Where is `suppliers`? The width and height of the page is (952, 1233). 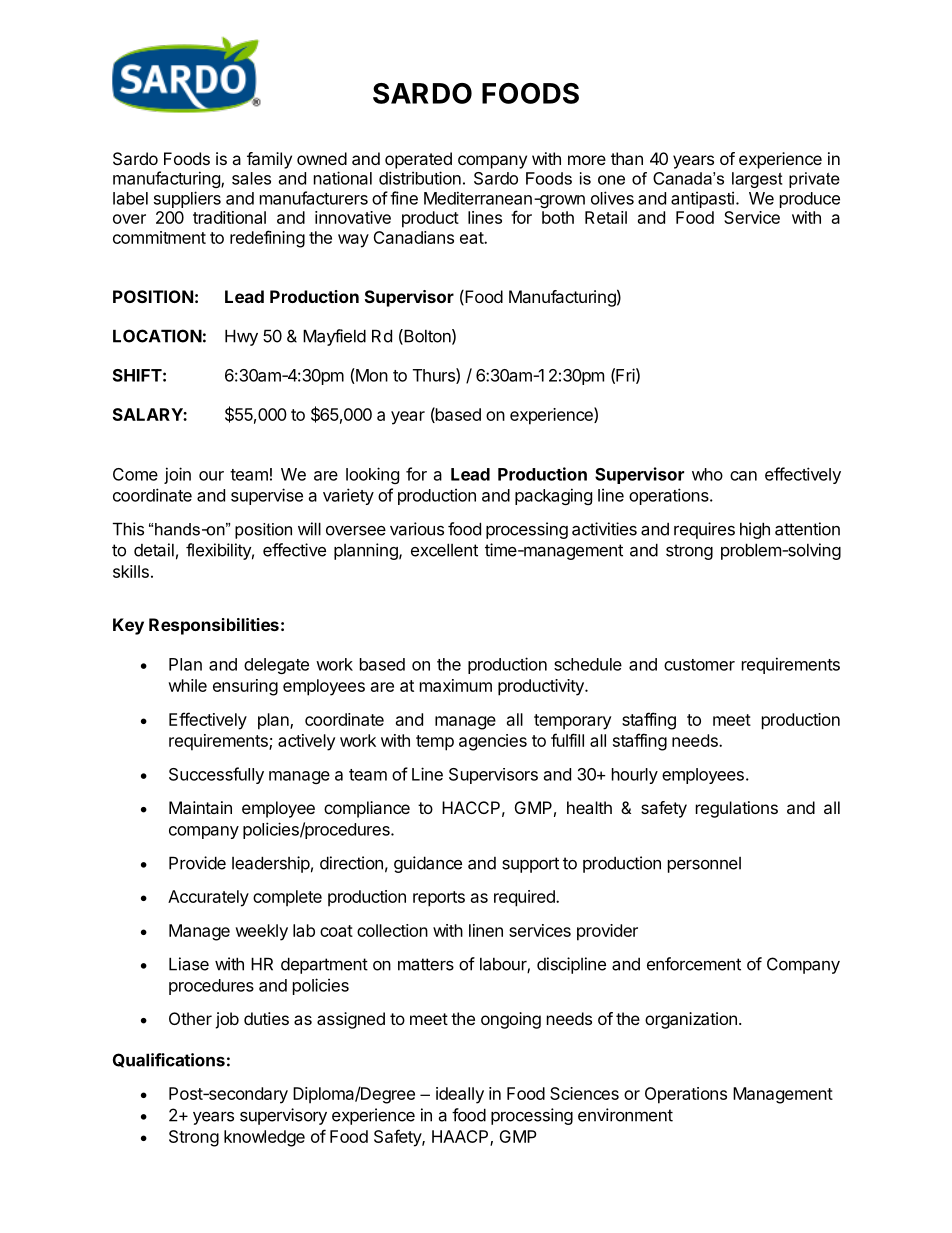 suppliers is located at coordinates (187, 199).
